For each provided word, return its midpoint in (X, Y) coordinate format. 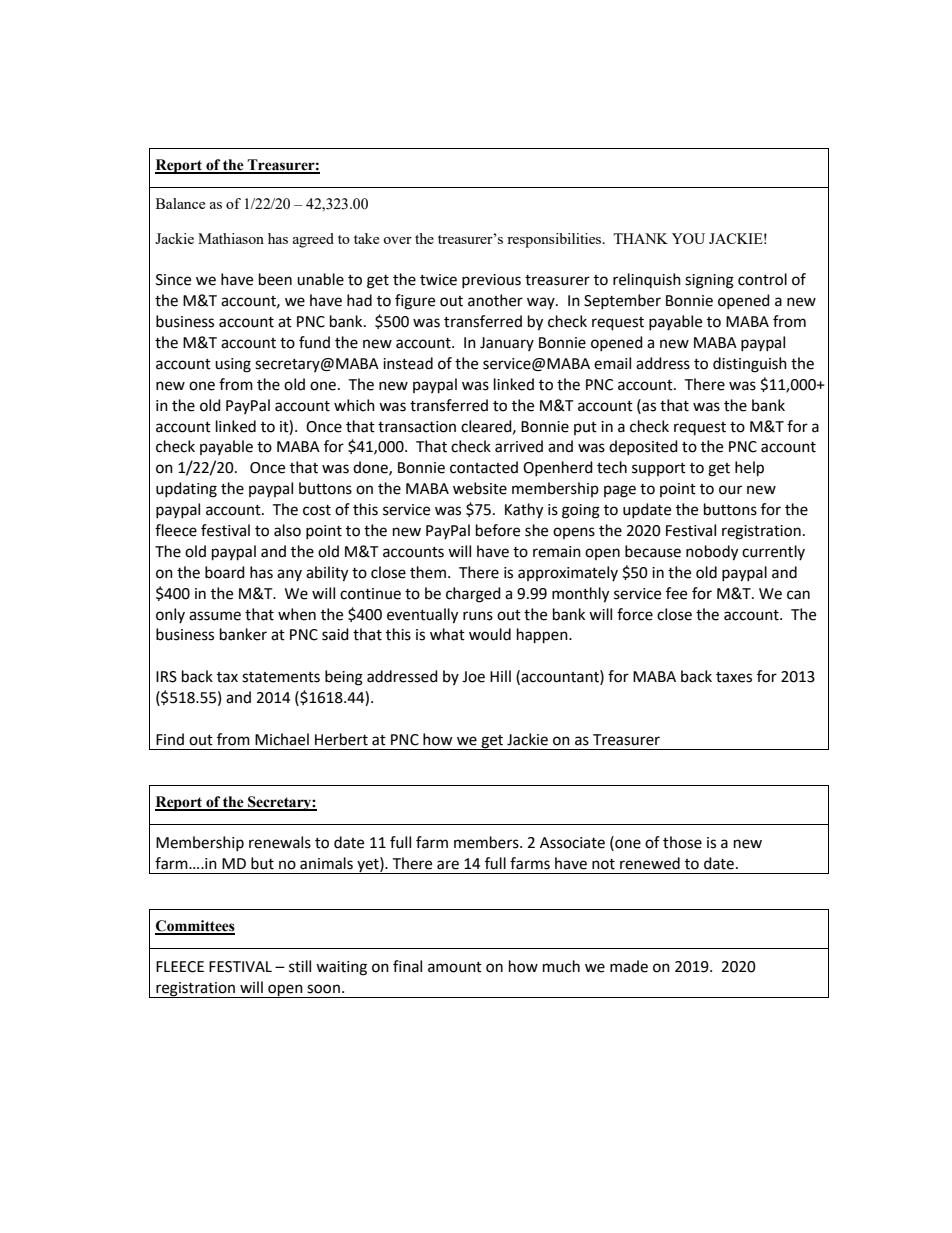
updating (186, 490)
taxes (734, 677)
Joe (473, 677)
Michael (282, 739)
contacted (484, 467)
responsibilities (555, 240)
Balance (180, 203)
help (749, 469)
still (300, 966)
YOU (688, 238)
